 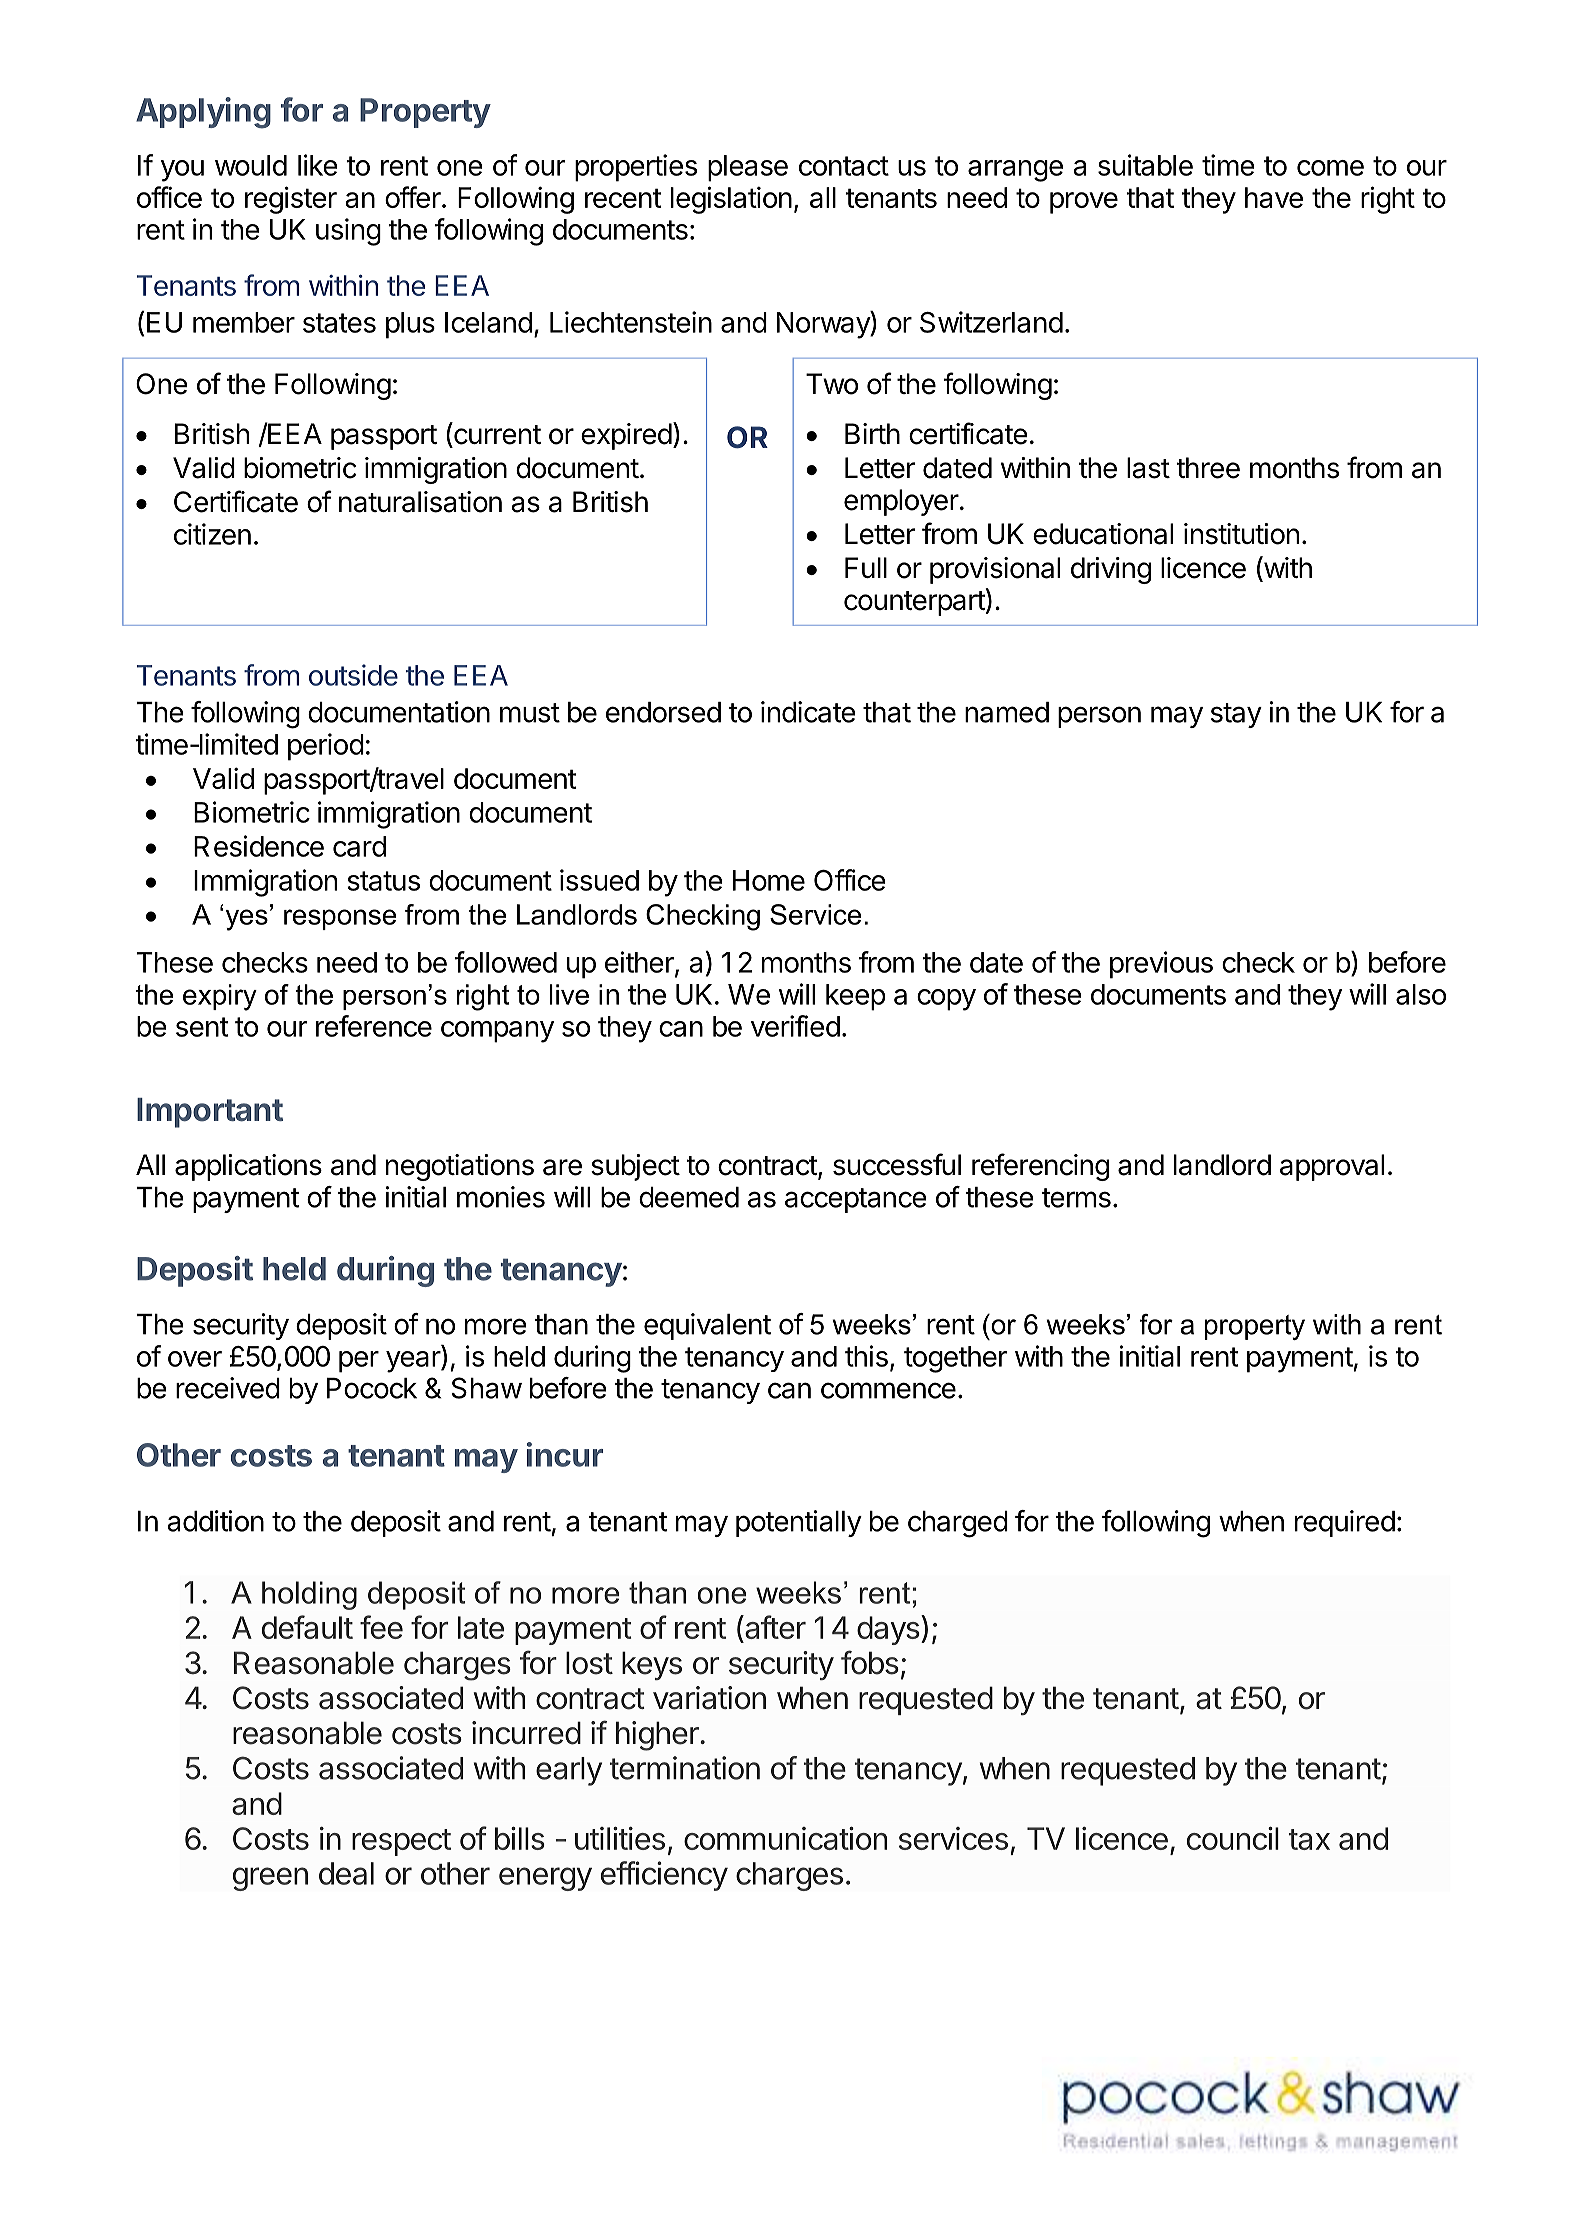 I want to click on institution, so click(x=1241, y=534).
